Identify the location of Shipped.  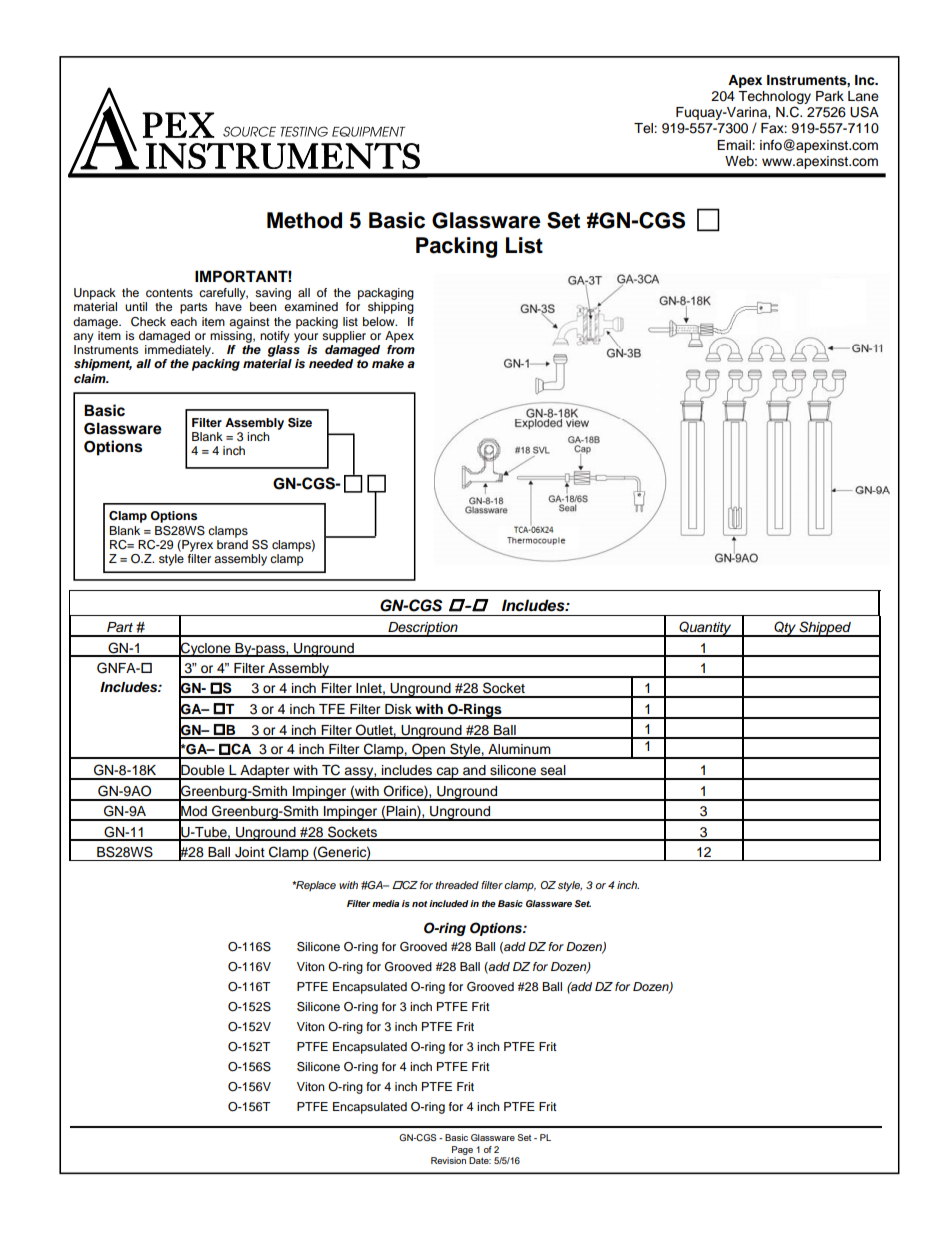
(825, 629).
